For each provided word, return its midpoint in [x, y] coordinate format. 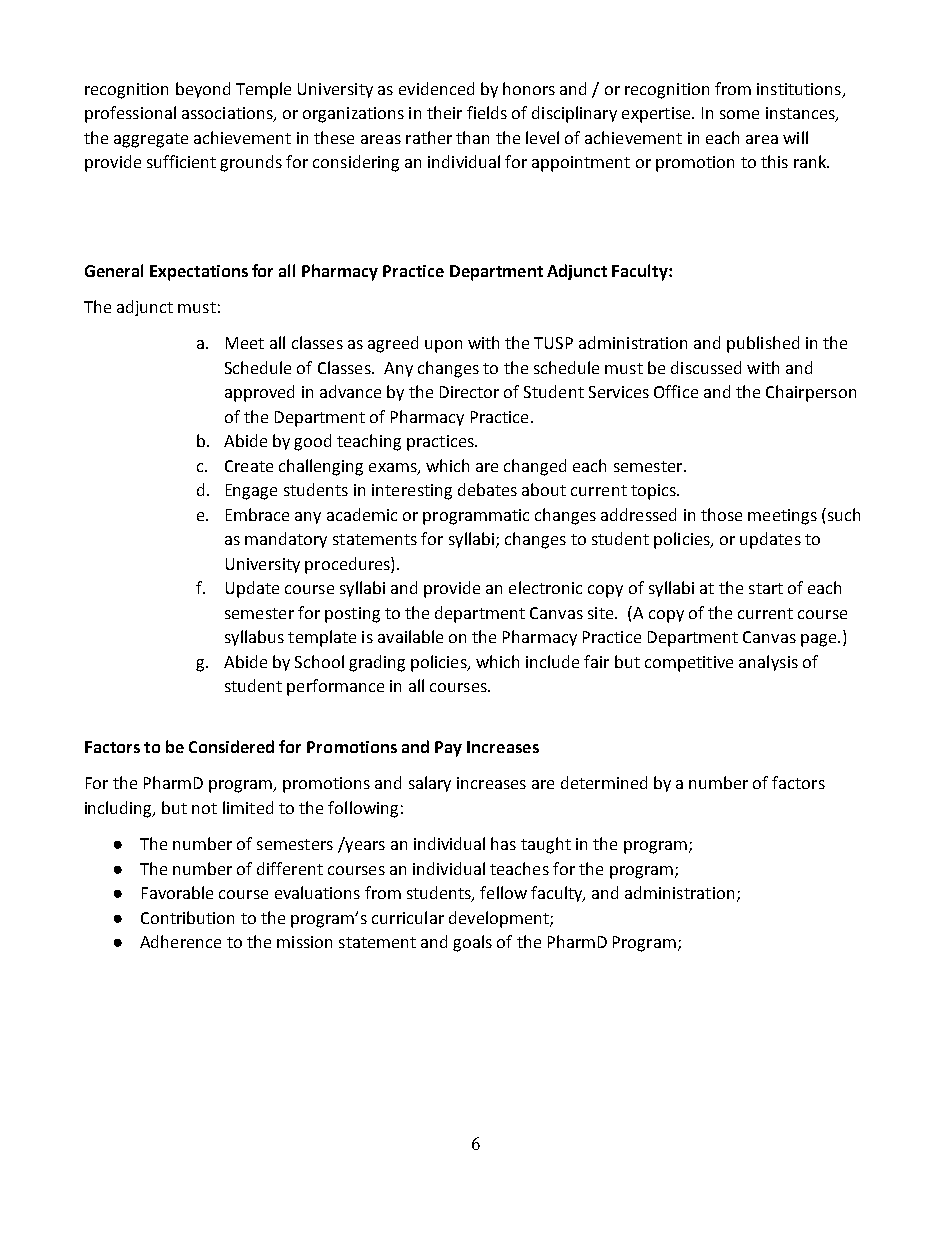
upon [443, 346]
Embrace [257, 514]
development [500, 919]
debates [487, 489]
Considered [231, 746]
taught [546, 845]
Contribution [187, 917]
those [721, 514]
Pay [448, 749]
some [739, 114]
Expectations [199, 273]
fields [487, 112]
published [763, 344]
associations [228, 114]
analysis [768, 663]
